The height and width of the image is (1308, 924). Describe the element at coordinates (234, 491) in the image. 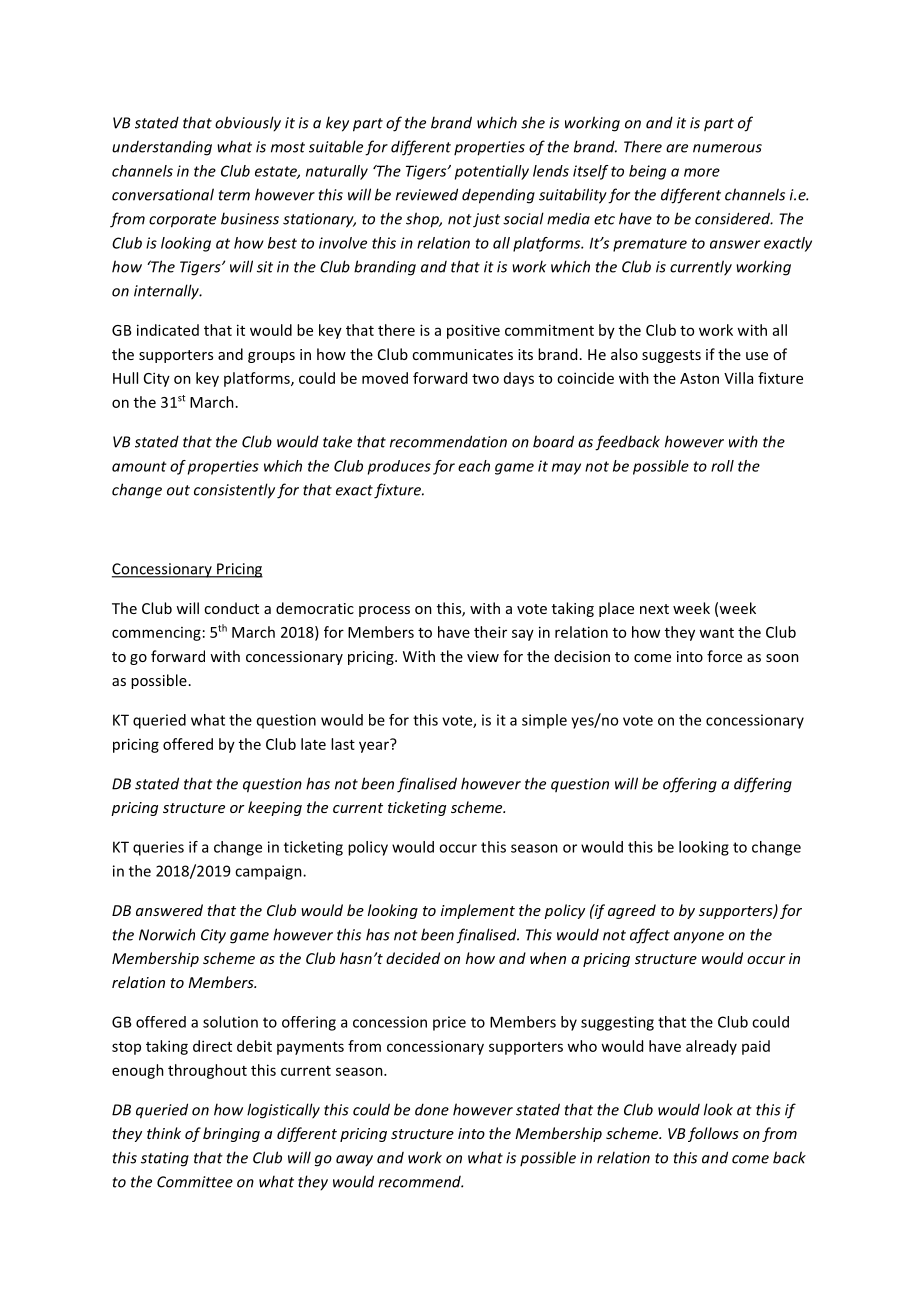

I see `consistently` at that location.
